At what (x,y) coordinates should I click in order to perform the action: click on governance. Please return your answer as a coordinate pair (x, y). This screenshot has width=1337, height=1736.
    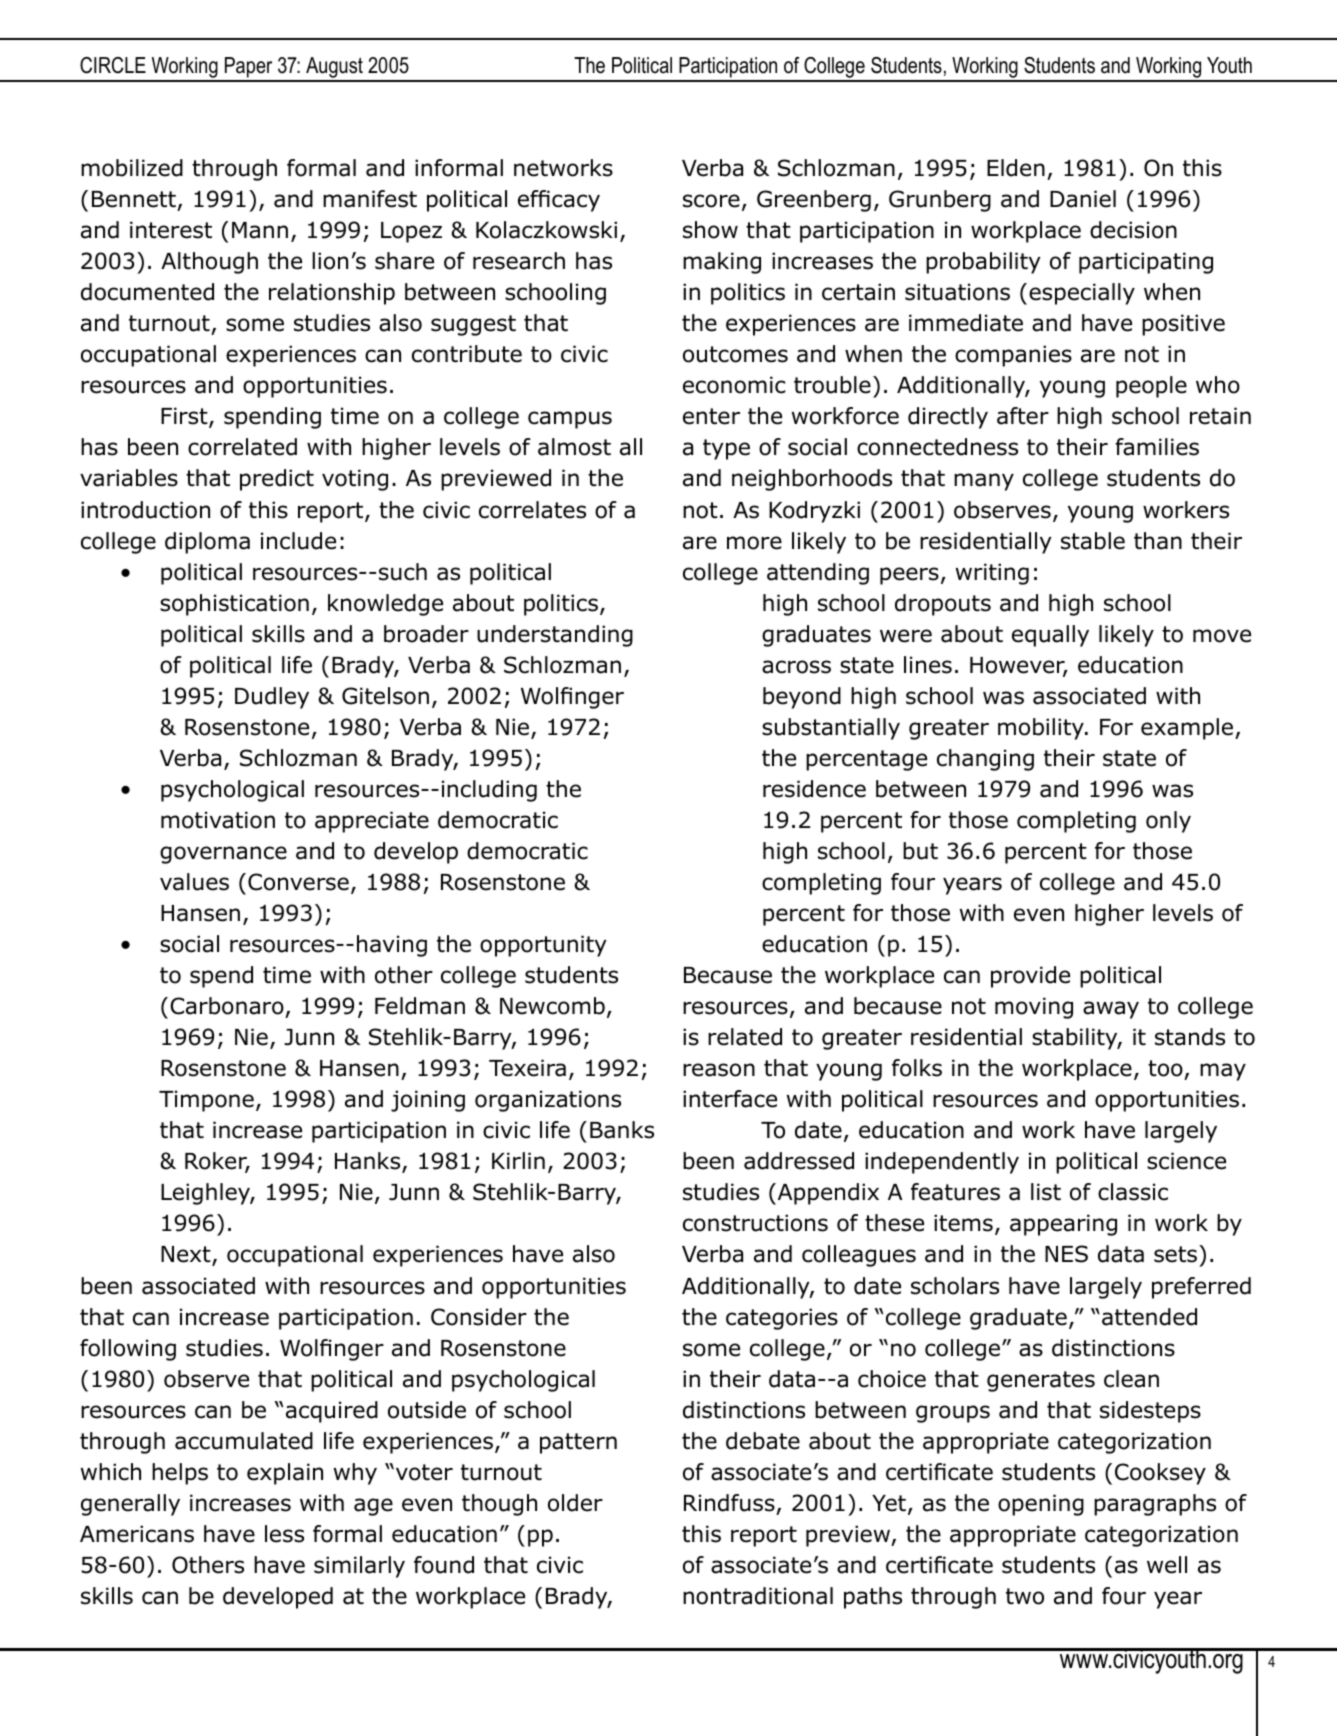
    Looking at the image, I should click on (223, 855).
